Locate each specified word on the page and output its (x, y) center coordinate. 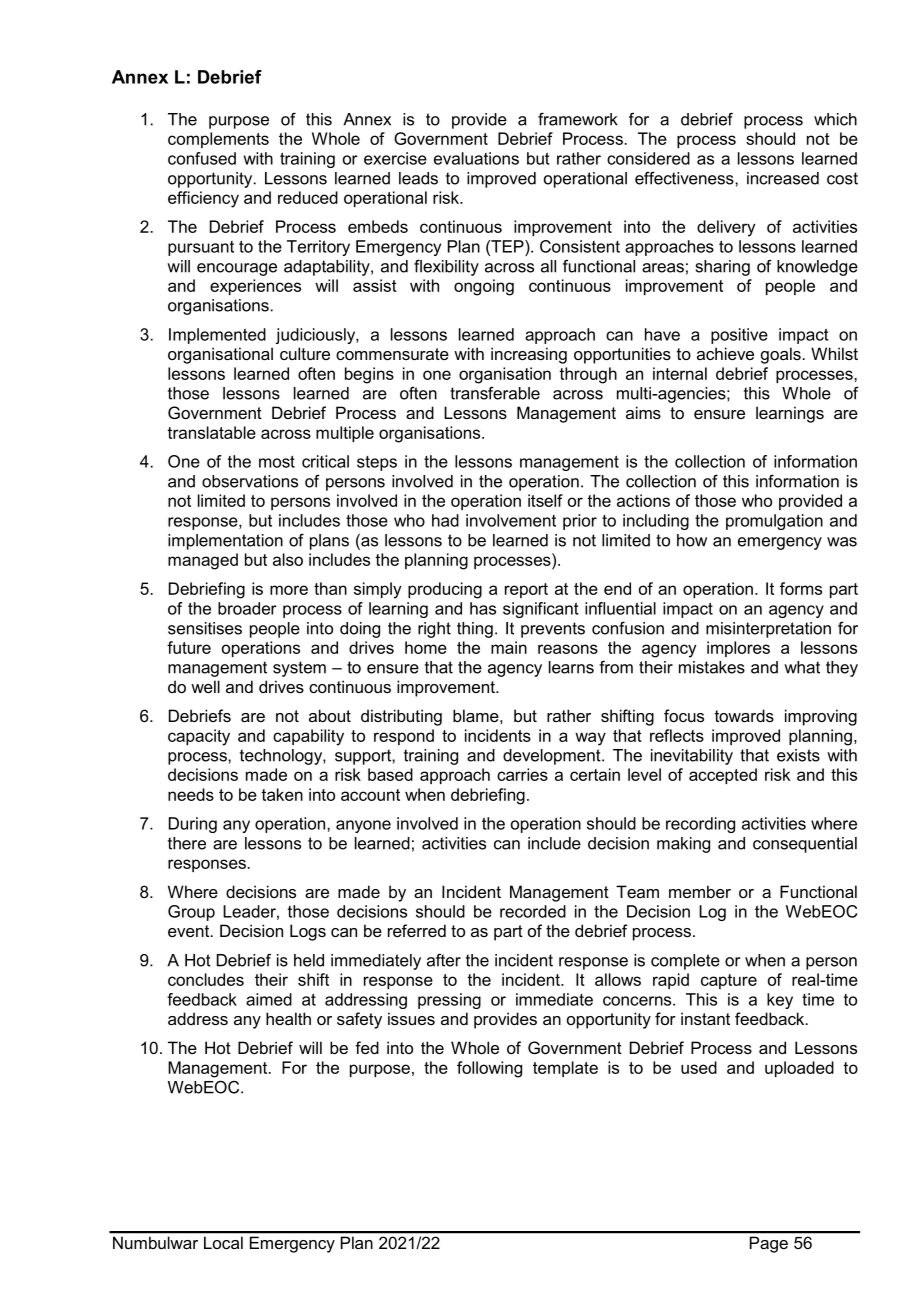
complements (218, 140)
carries (522, 774)
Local (223, 1243)
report (526, 590)
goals (781, 355)
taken (282, 794)
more (289, 590)
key (780, 1001)
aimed (269, 999)
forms (801, 588)
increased (783, 178)
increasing (529, 355)
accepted (723, 776)
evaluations (476, 158)
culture (305, 353)
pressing (449, 1001)
